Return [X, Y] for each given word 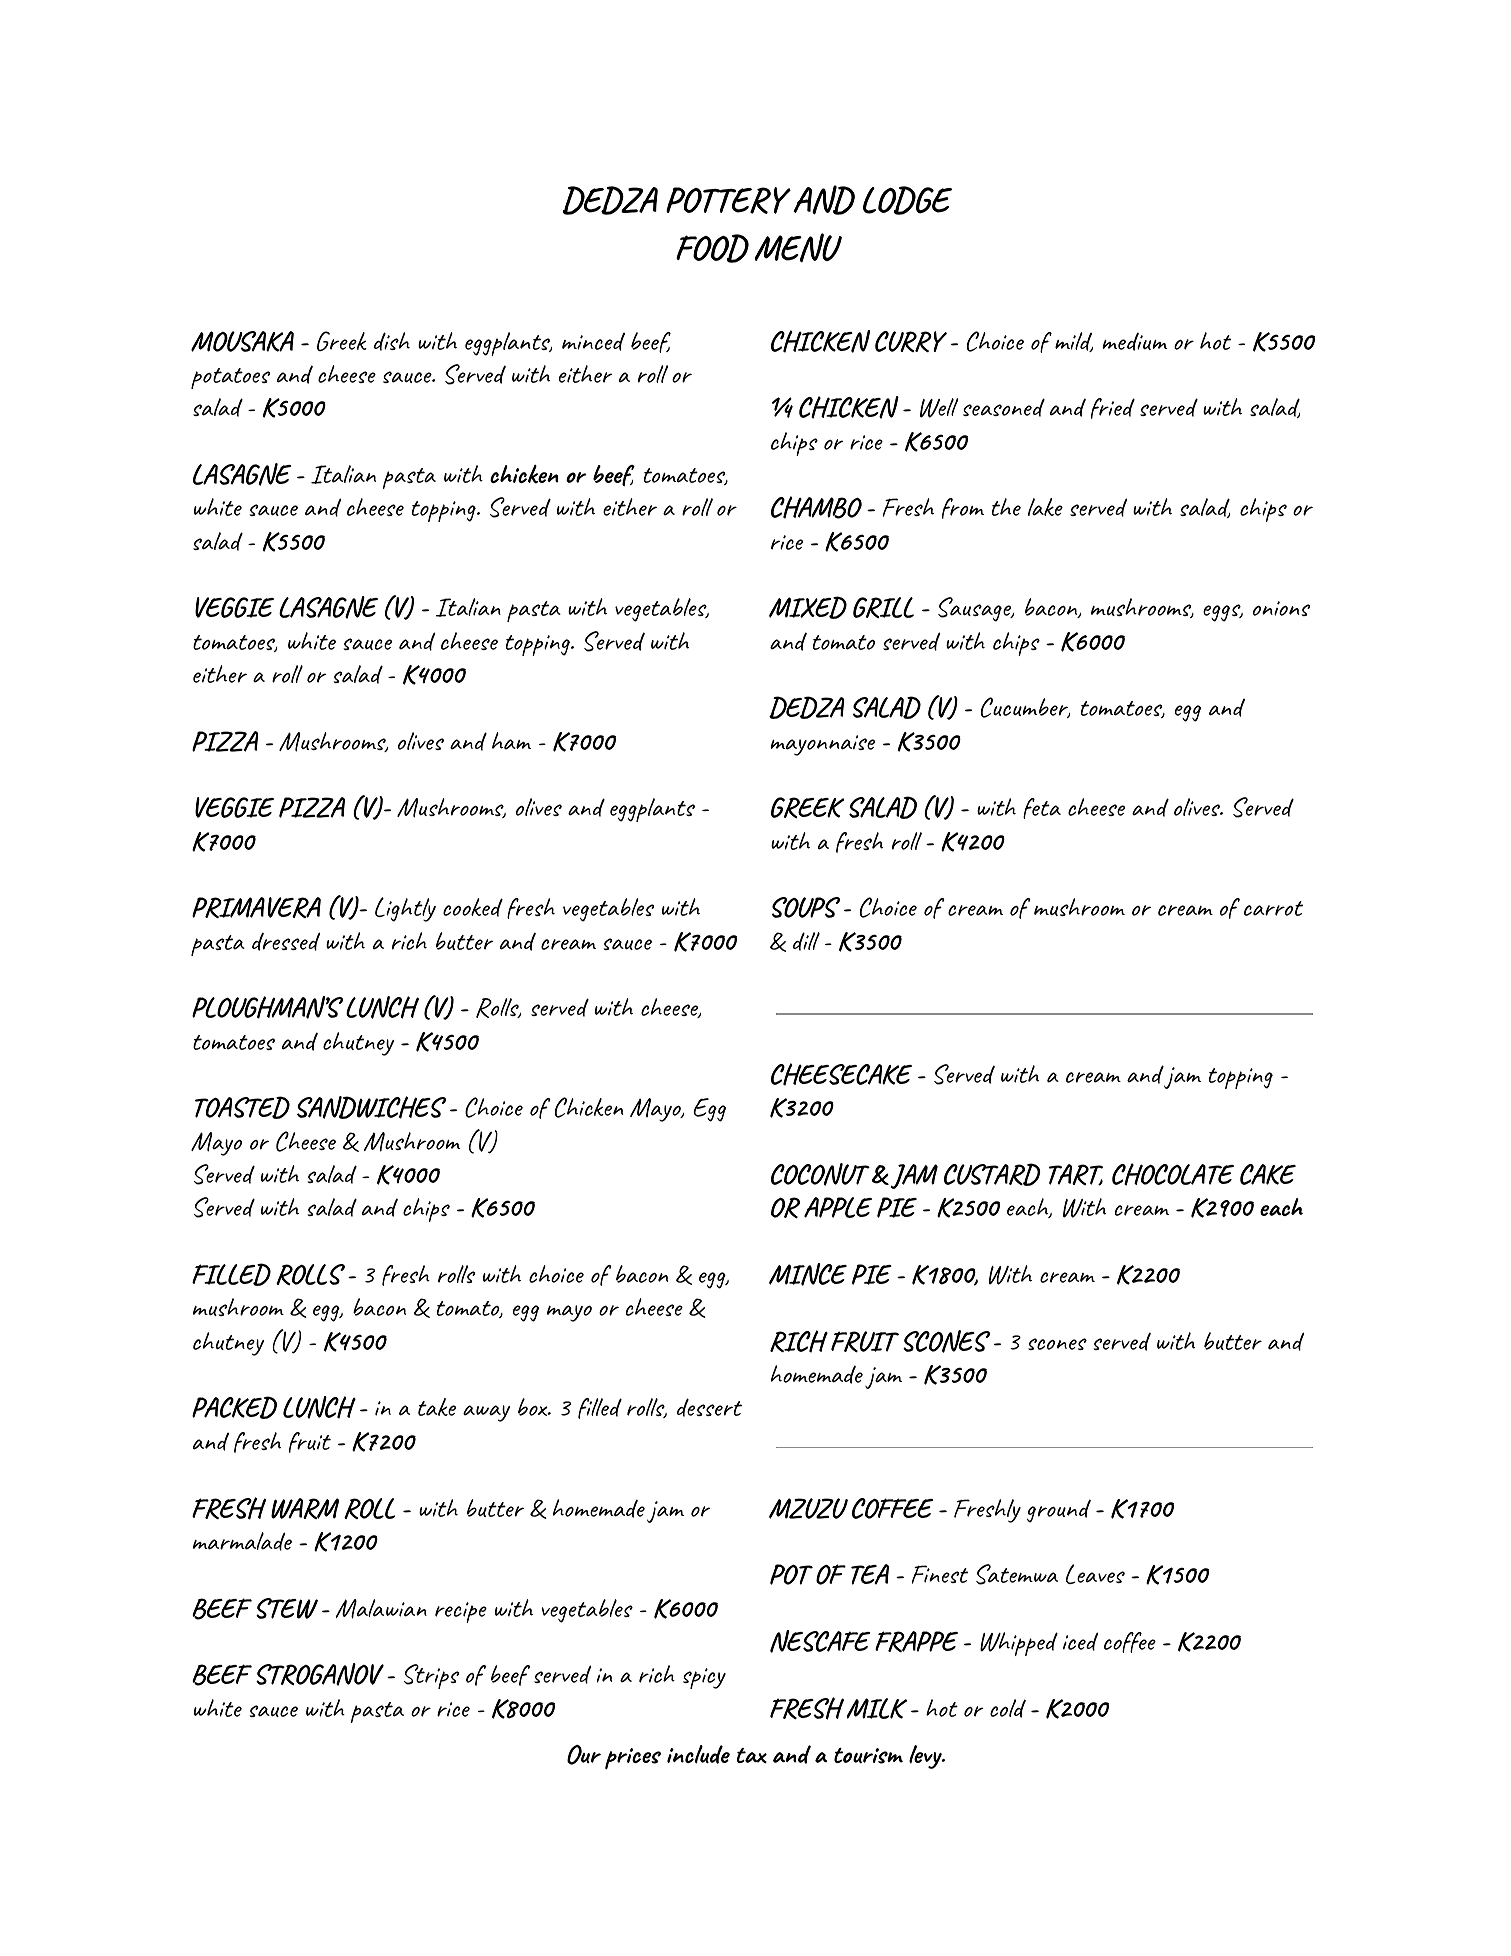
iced [1080, 1641]
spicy [704, 1678]
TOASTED [242, 1107]
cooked [473, 907]
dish [392, 341]
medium [1134, 341]
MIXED [808, 607]
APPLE [838, 1207]
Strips [431, 1676]
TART [1076, 1175]
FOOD [712, 248]
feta [1042, 808]
